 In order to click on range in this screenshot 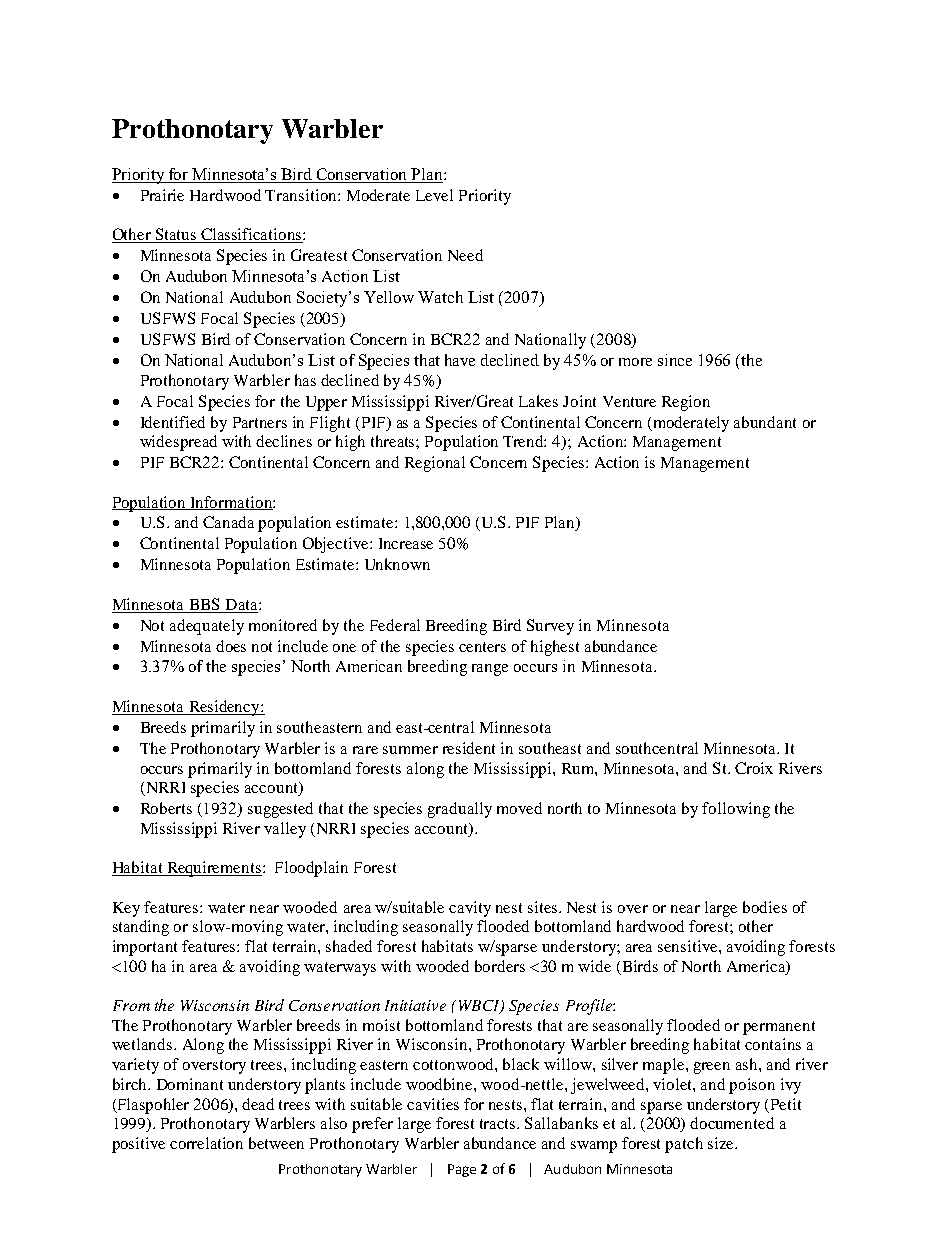, I will do `click(490, 670)`.
